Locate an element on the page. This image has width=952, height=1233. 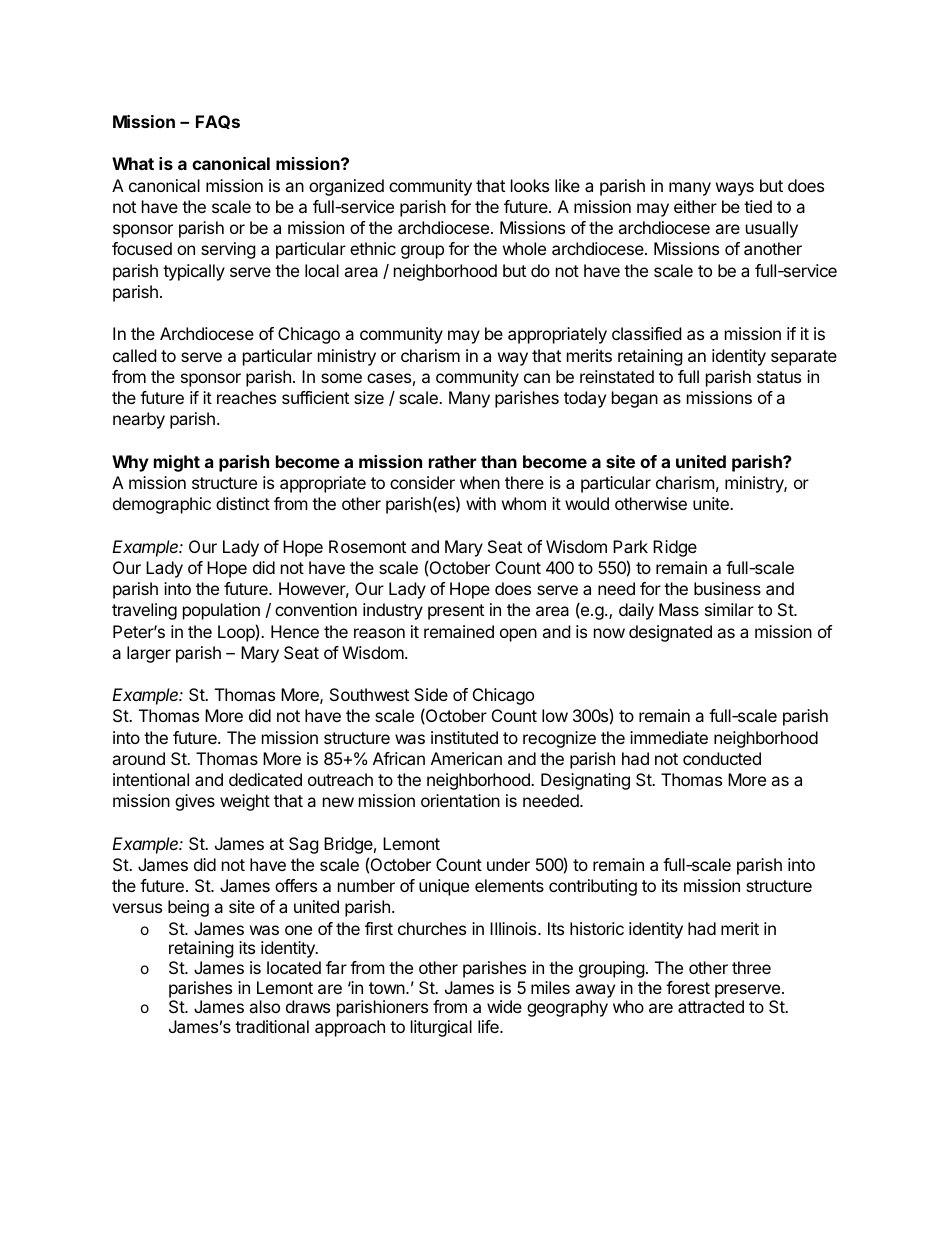
under is located at coordinates (508, 864).
